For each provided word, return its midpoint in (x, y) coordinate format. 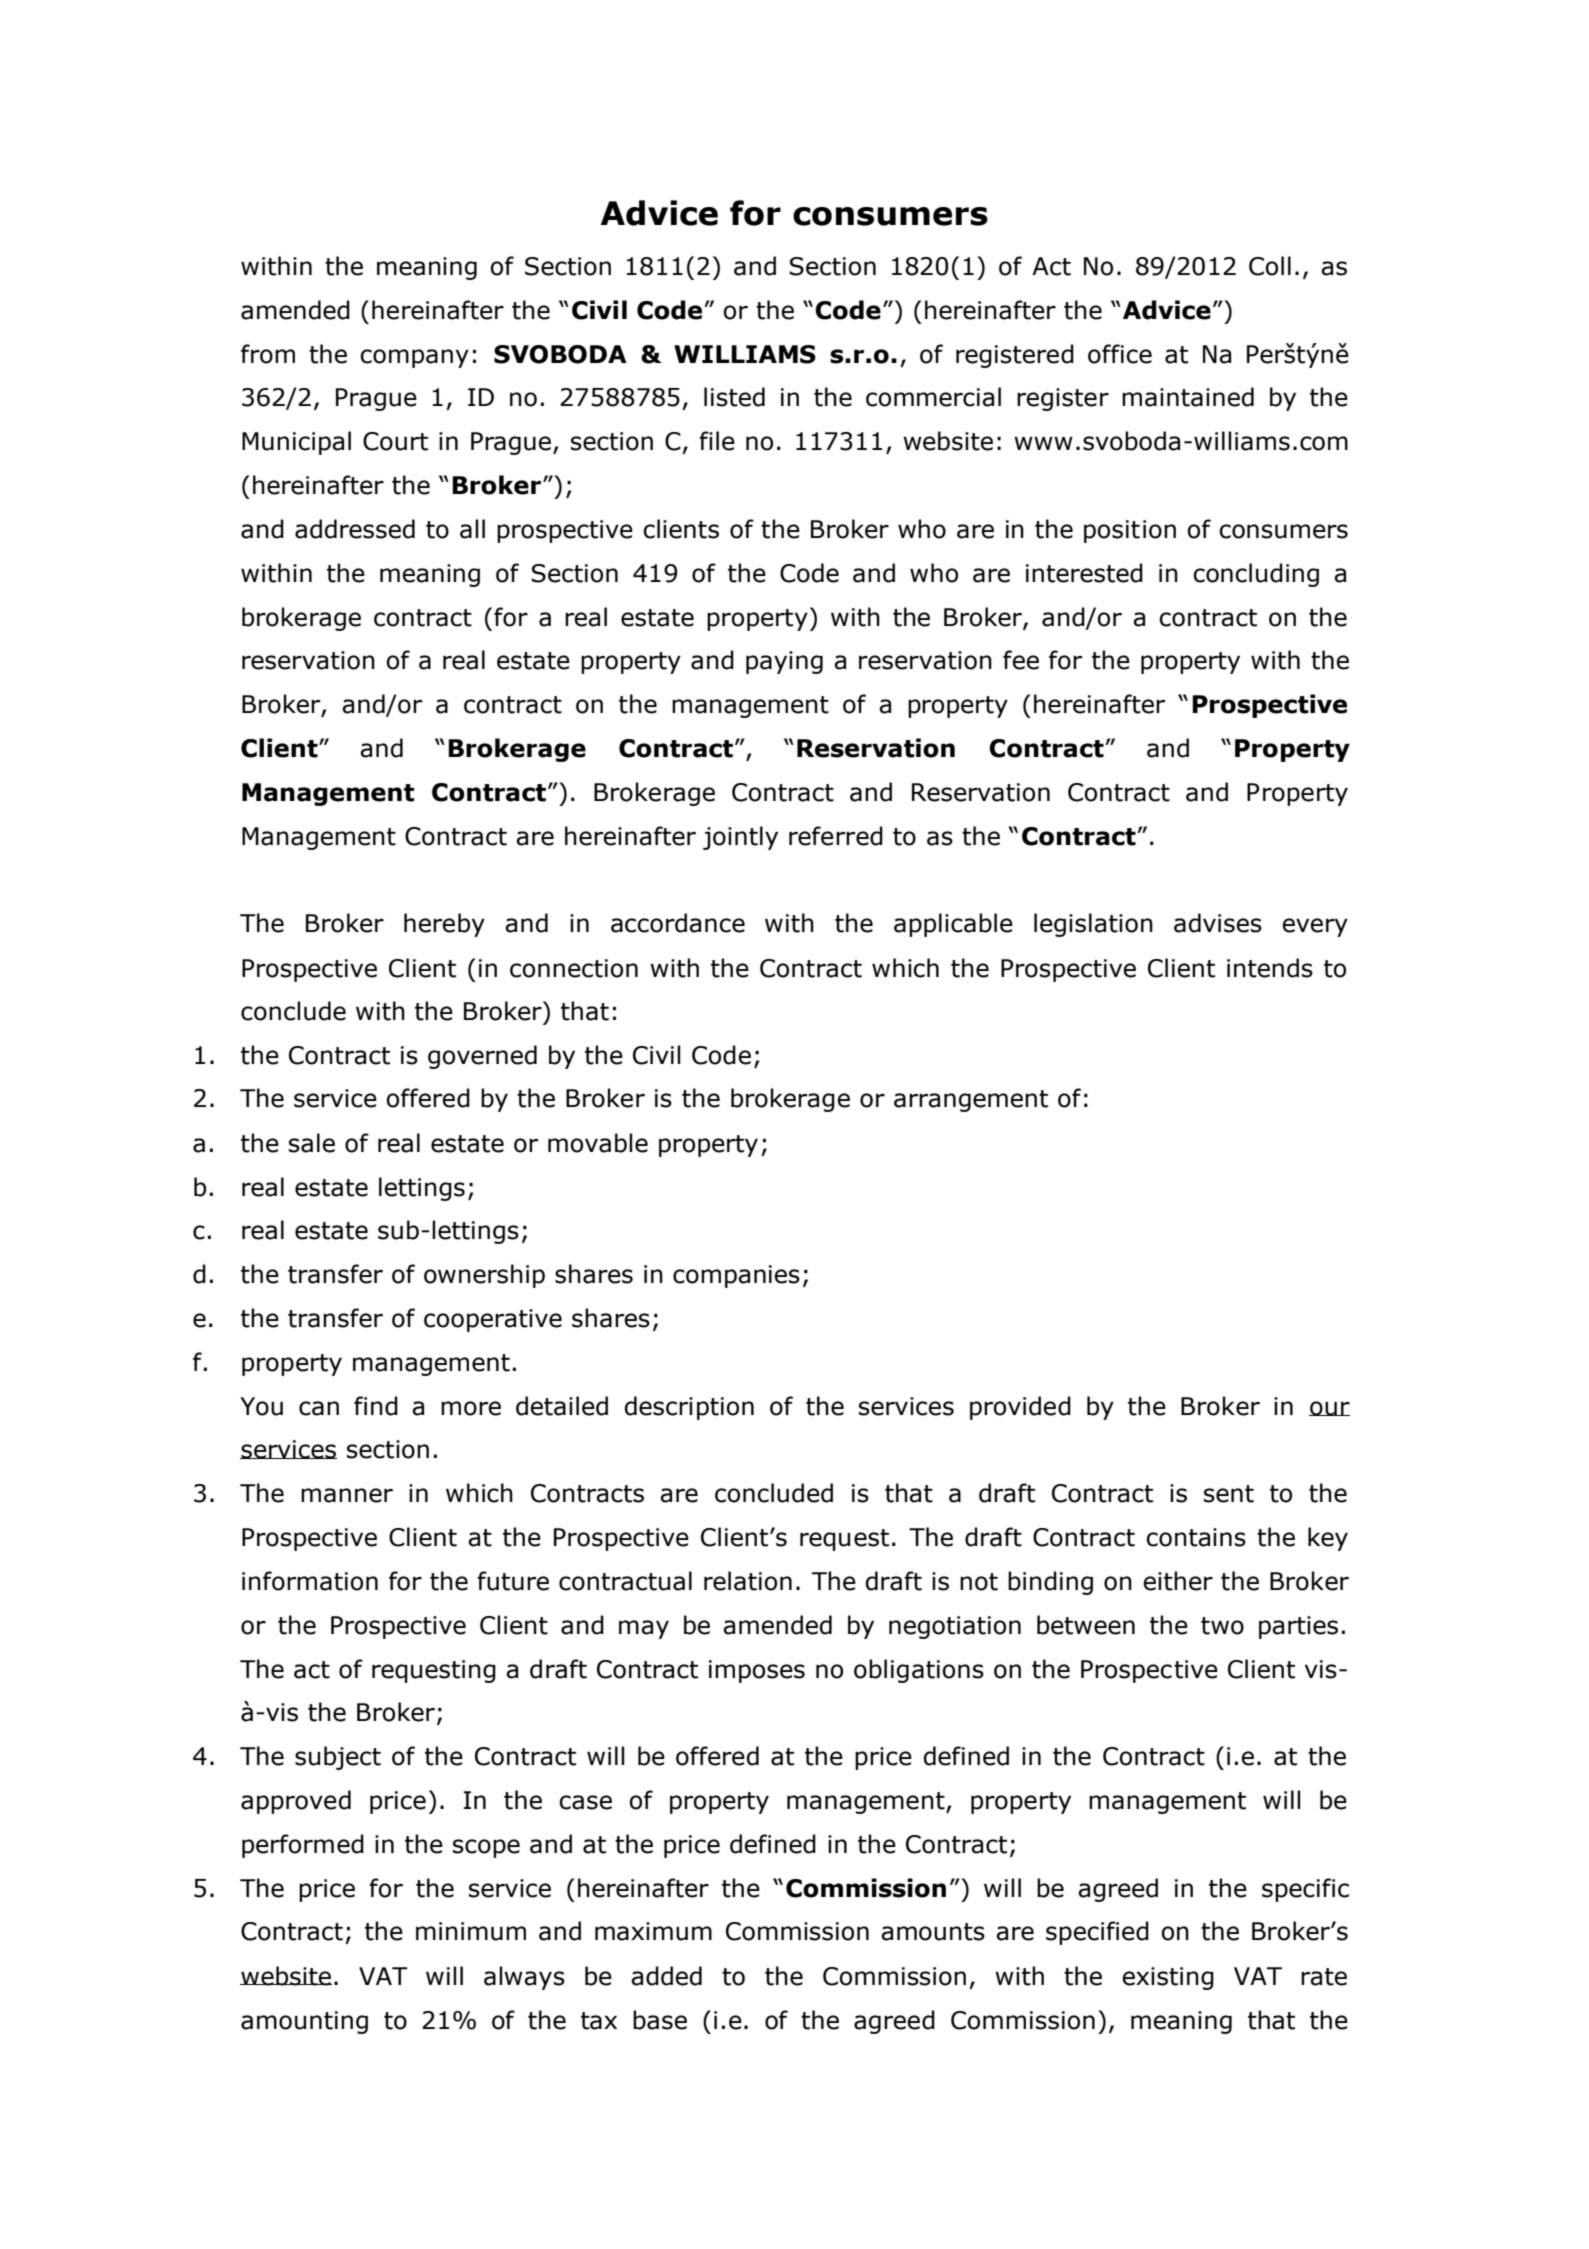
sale (312, 1143)
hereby (444, 925)
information (310, 1581)
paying (784, 662)
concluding (1256, 575)
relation (748, 1581)
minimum (471, 1931)
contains (1196, 1537)
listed (734, 397)
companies (736, 1276)
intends (1270, 968)
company (414, 358)
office (1120, 354)
